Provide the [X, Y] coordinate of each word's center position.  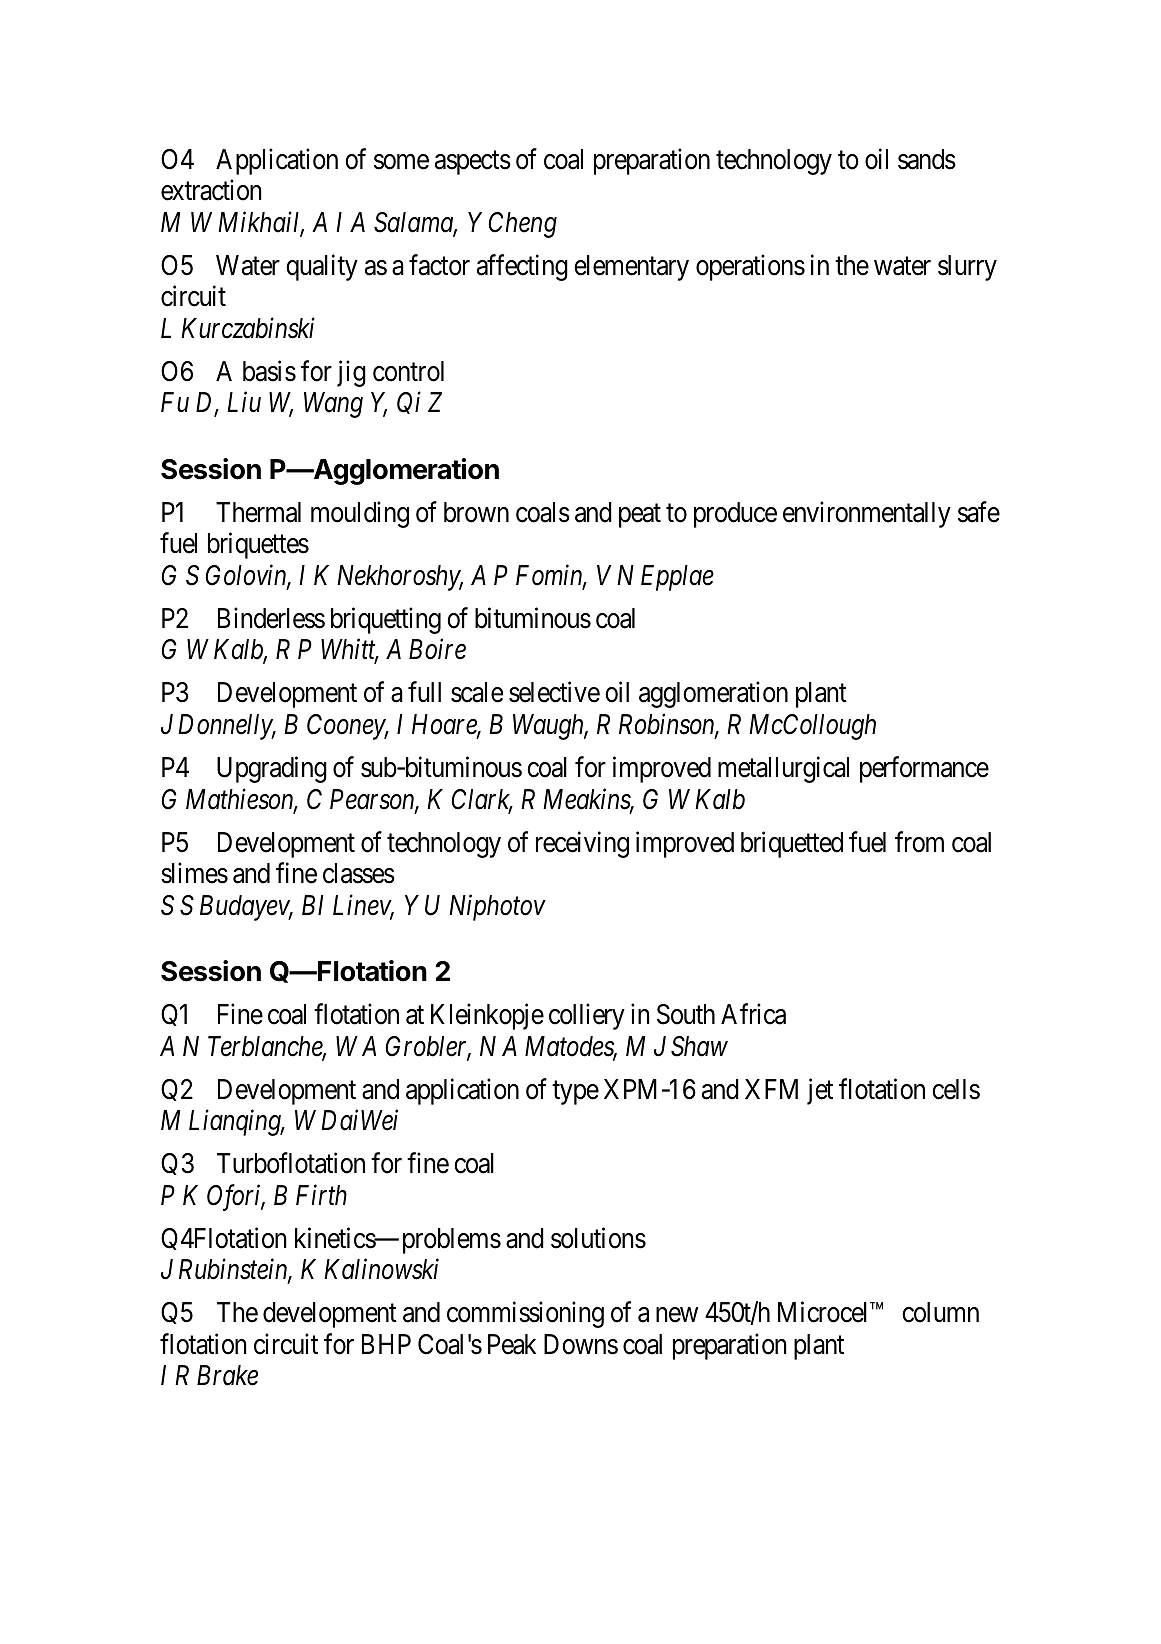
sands [927, 159]
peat [640, 516]
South [686, 1014]
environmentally [867, 514]
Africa [753, 1014]
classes [359, 873]
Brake [227, 1375]
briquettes [258, 546]
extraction [211, 190]
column [940, 1312]
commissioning [525, 1315]
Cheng [522, 225]
